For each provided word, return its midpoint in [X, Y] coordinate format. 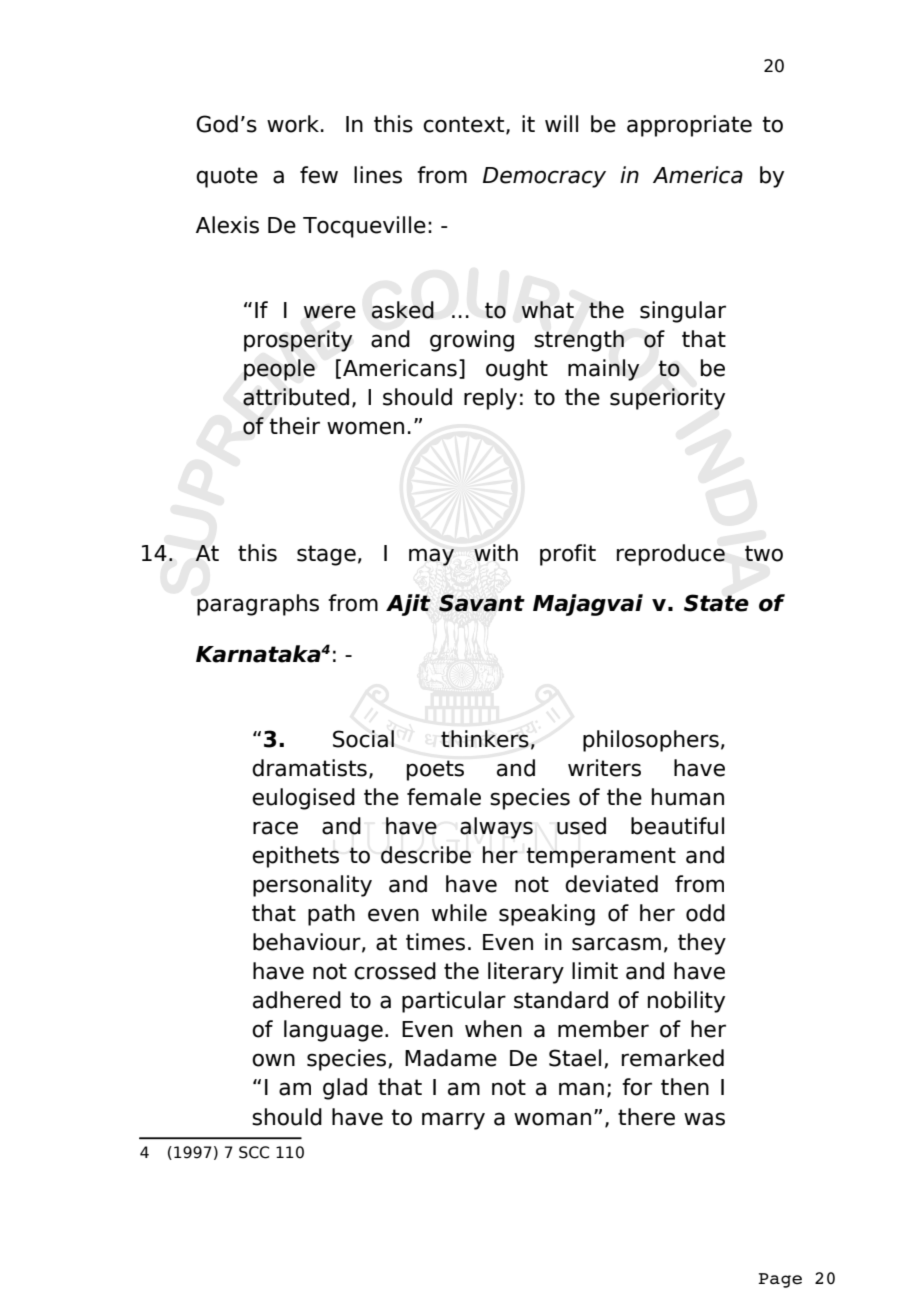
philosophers [651, 741]
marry [453, 1121]
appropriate [689, 126]
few [319, 175]
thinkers [485, 739]
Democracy [544, 177]
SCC [254, 1152]
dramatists [309, 768]
